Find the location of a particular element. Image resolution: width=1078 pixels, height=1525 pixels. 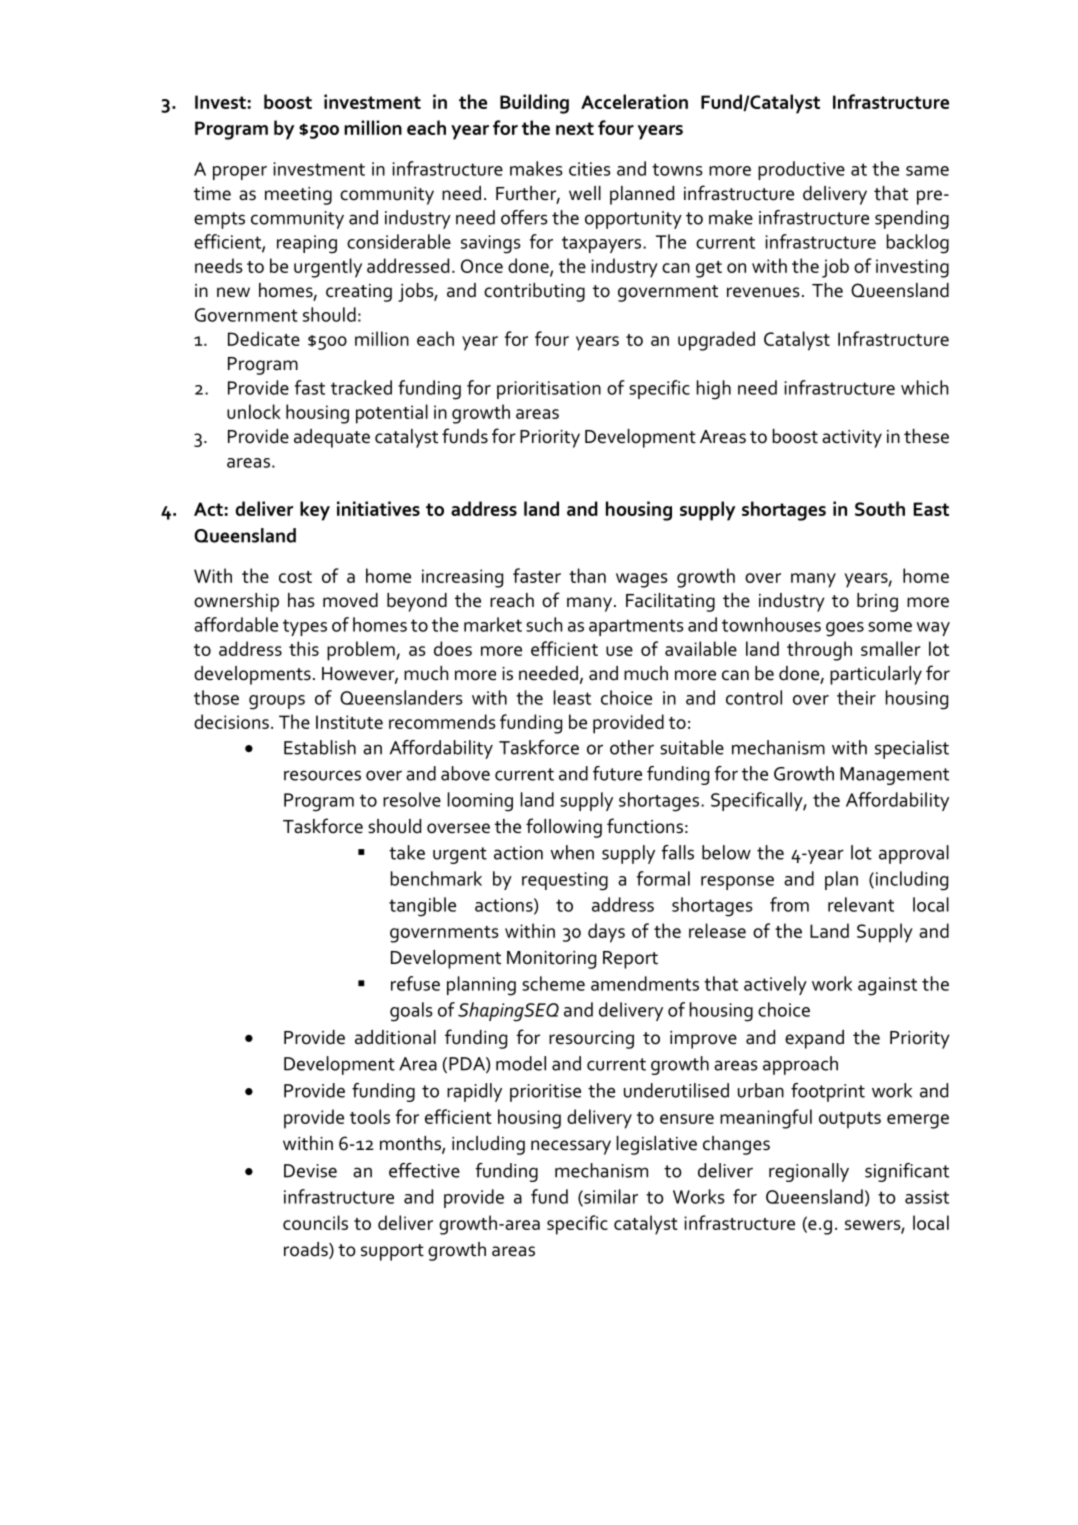

next is located at coordinates (575, 128).
